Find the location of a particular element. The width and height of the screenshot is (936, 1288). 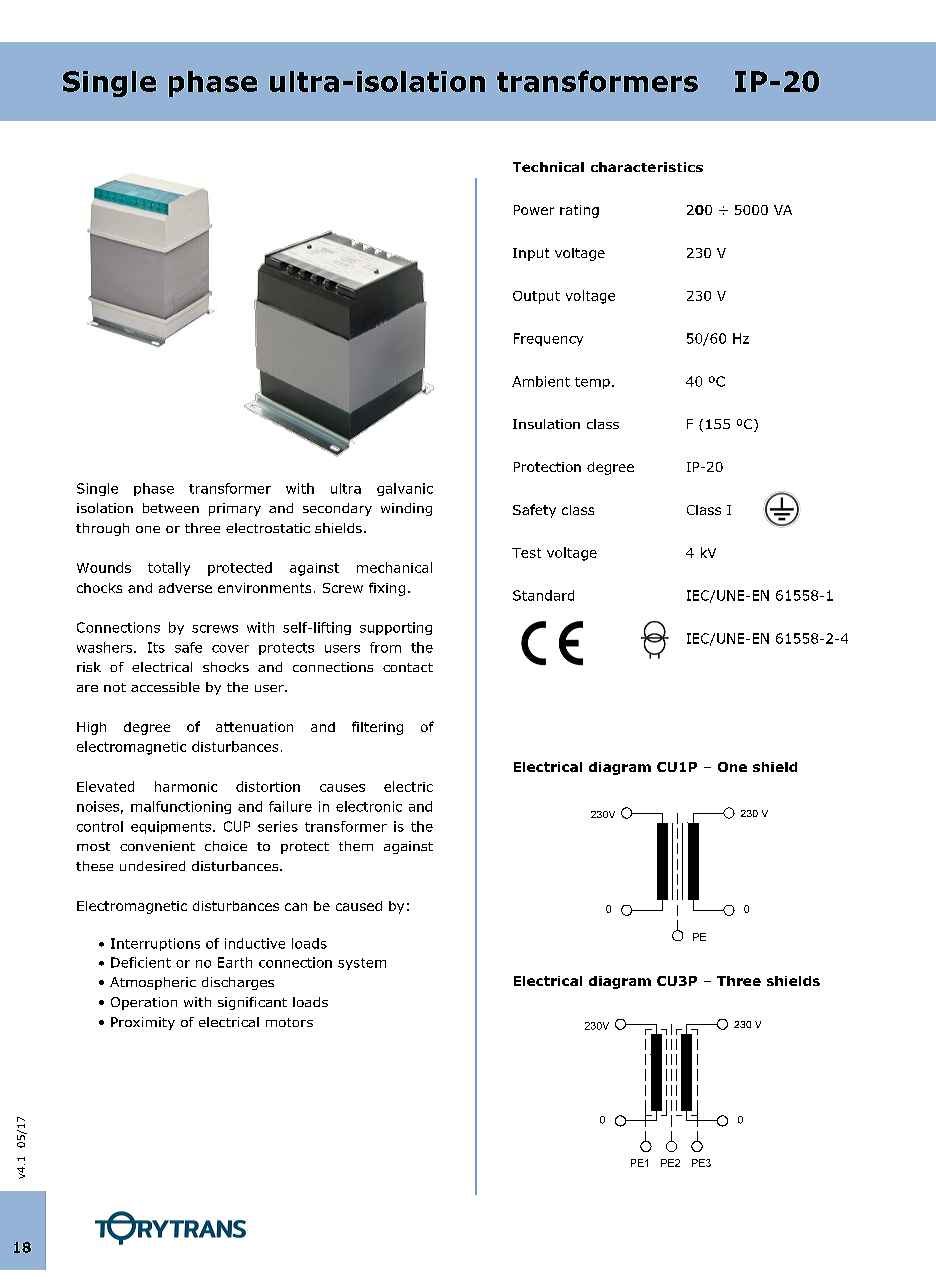

system is located at coordinates (362, 964).
